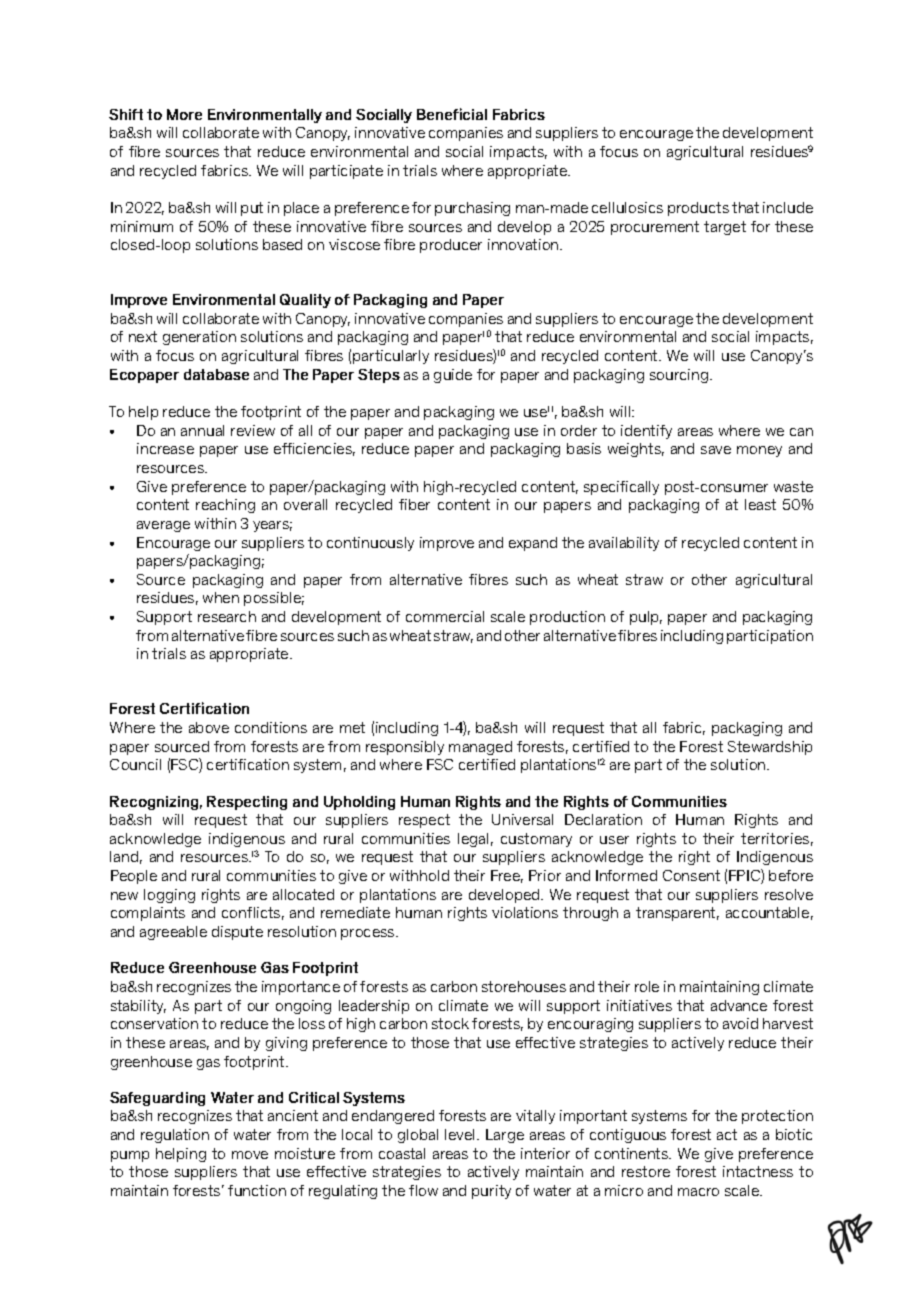 The image size is (924, 1308). I want to click on commercial, so click(445, 616).
